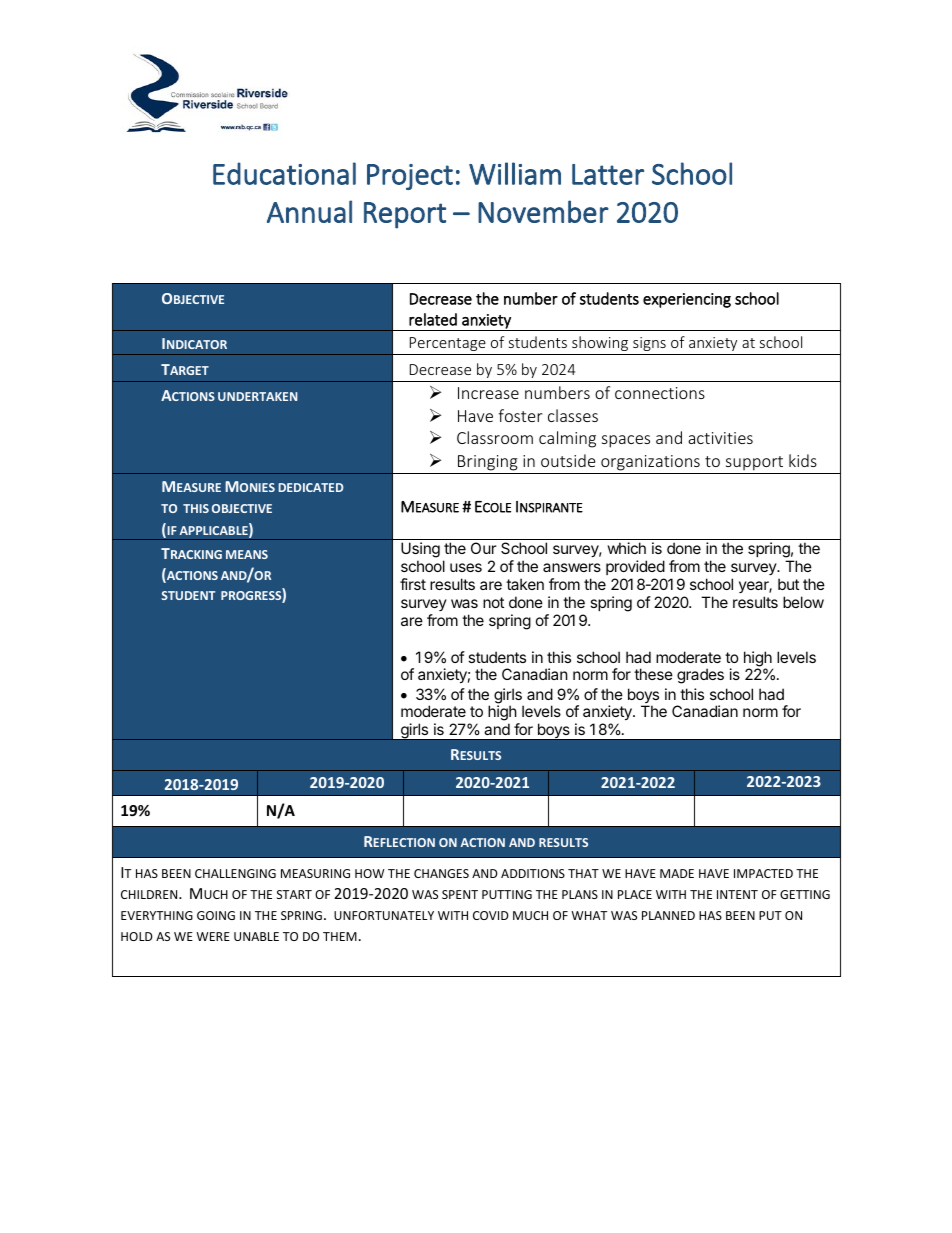 This screenshot has width=952, height=1233. Describe the element at coordinates (284, 173) in the screenshot. I see `Educational` at that location.
